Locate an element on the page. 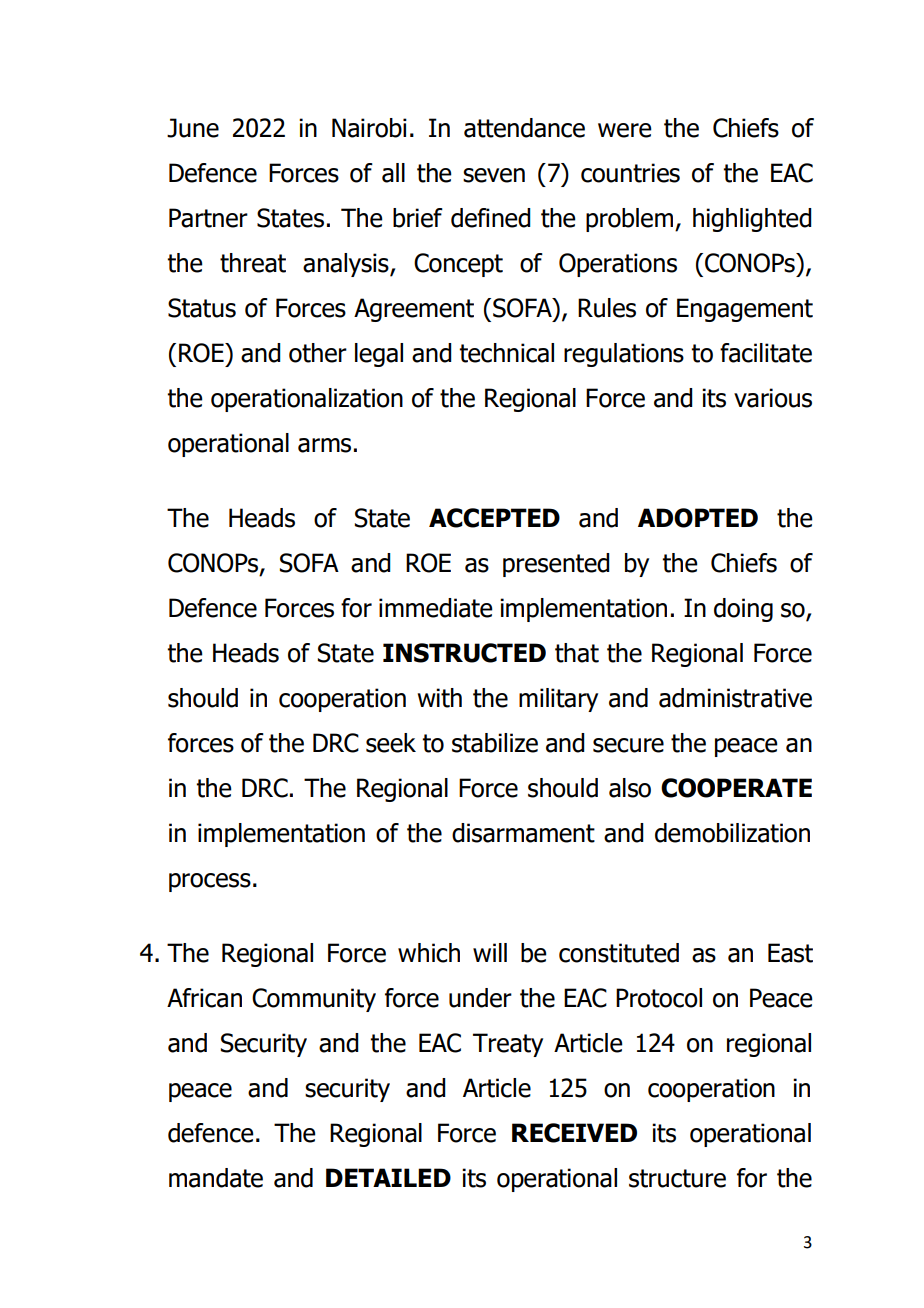 The image size is (924, 1308). disarmament is located at coordinates (523, 833).
